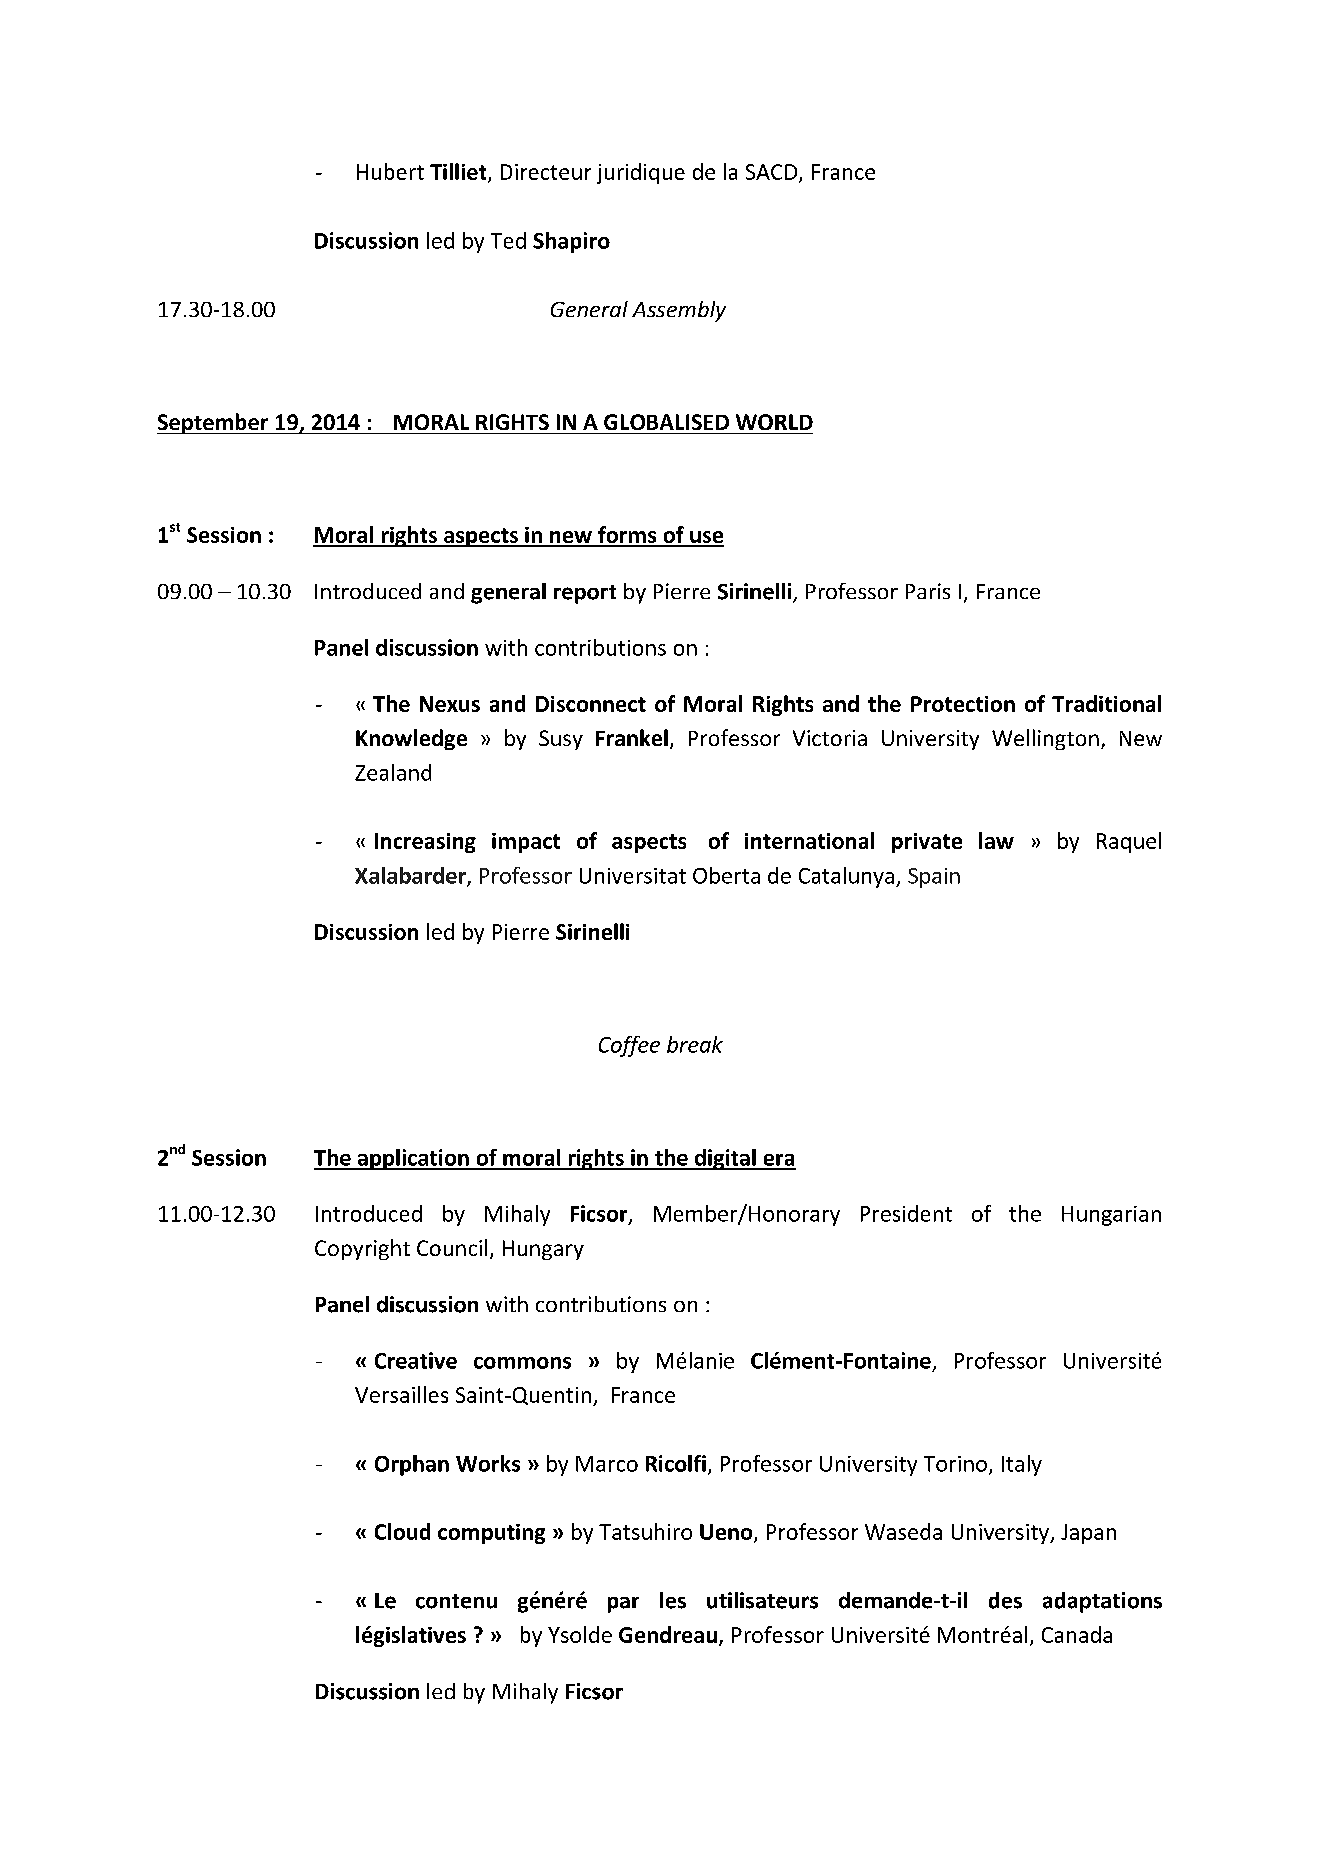  I want to click on Shapiro, so click(571, 242).
